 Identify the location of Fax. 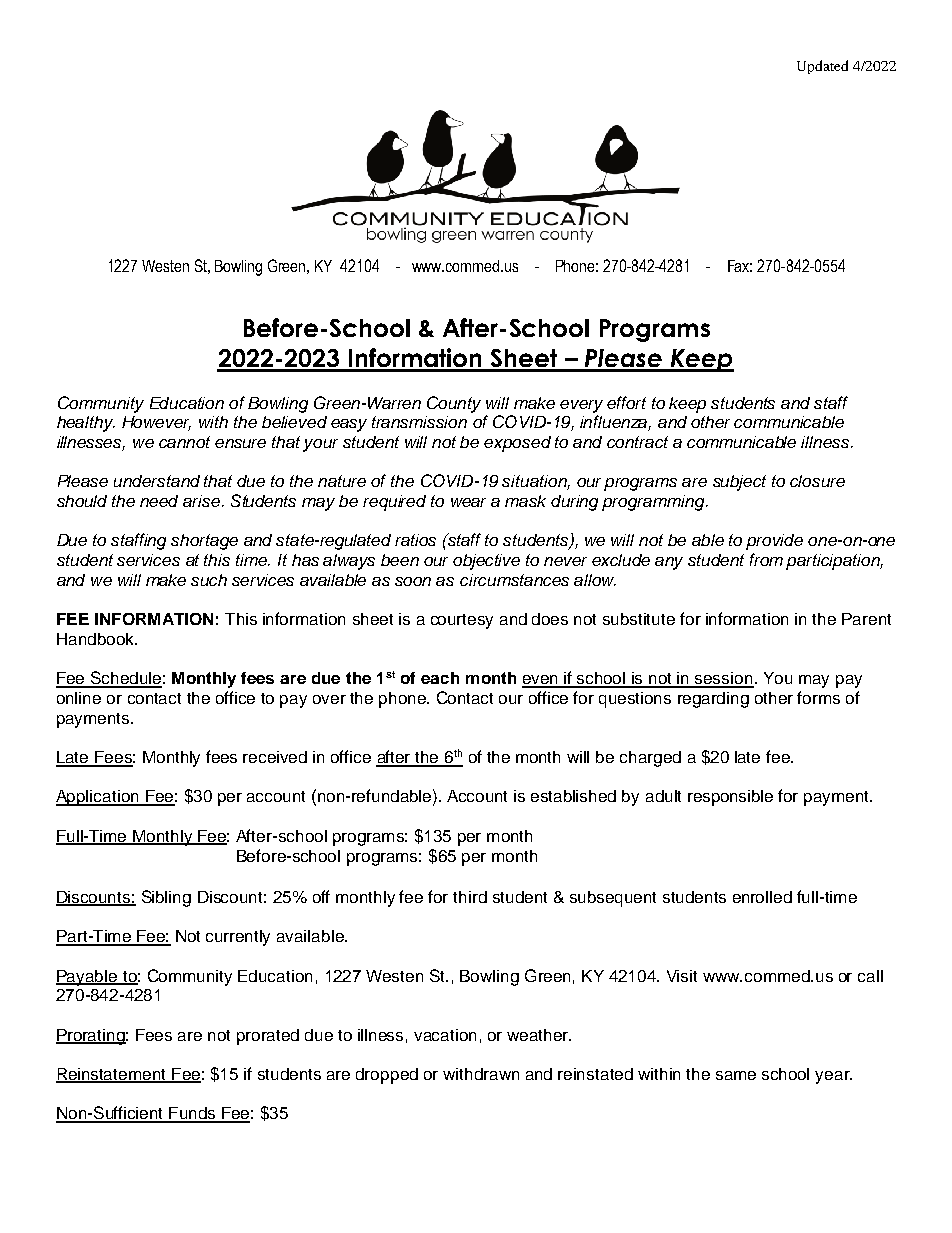
(740, 266).
